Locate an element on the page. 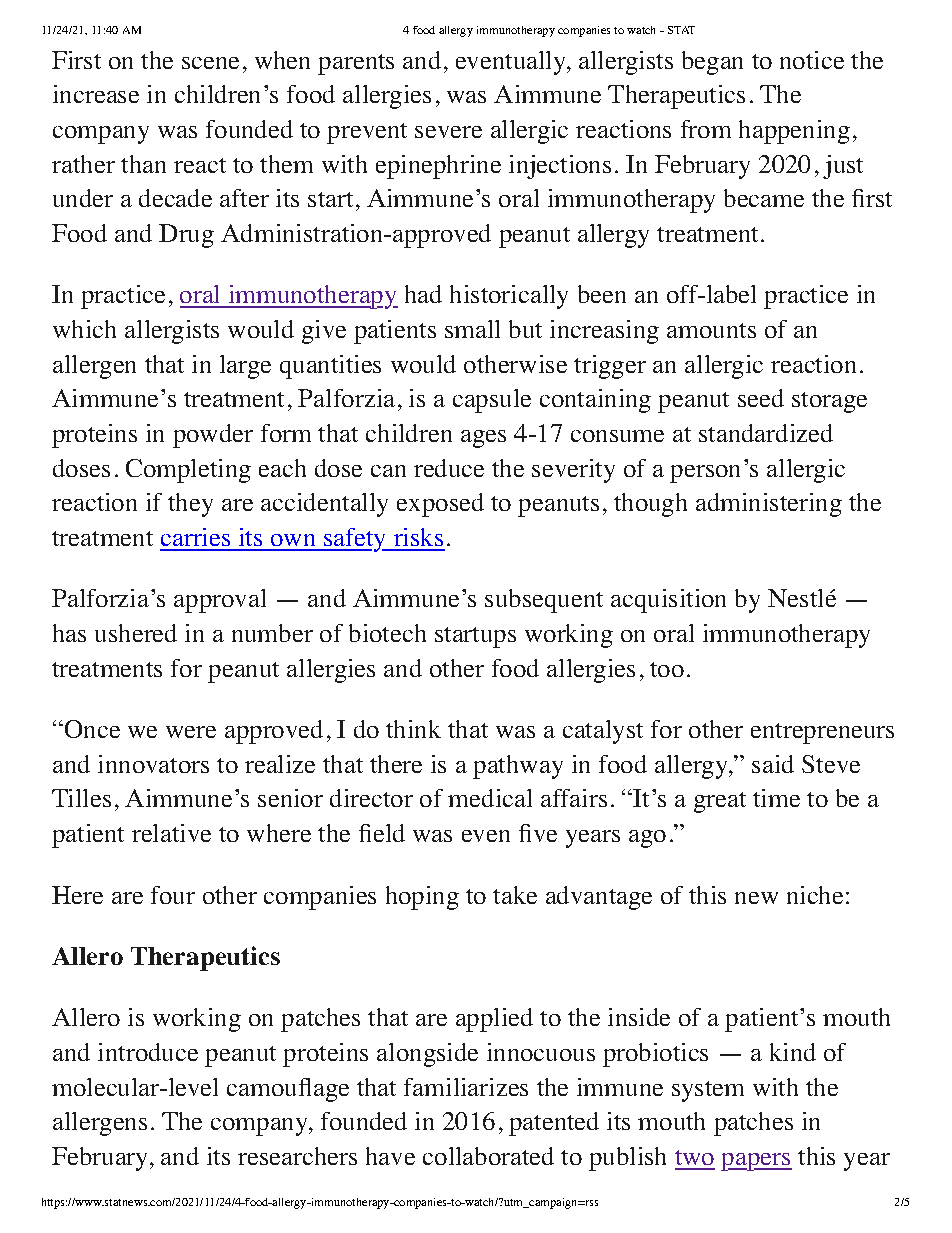  biotech is located at coordinates (387, 633).
